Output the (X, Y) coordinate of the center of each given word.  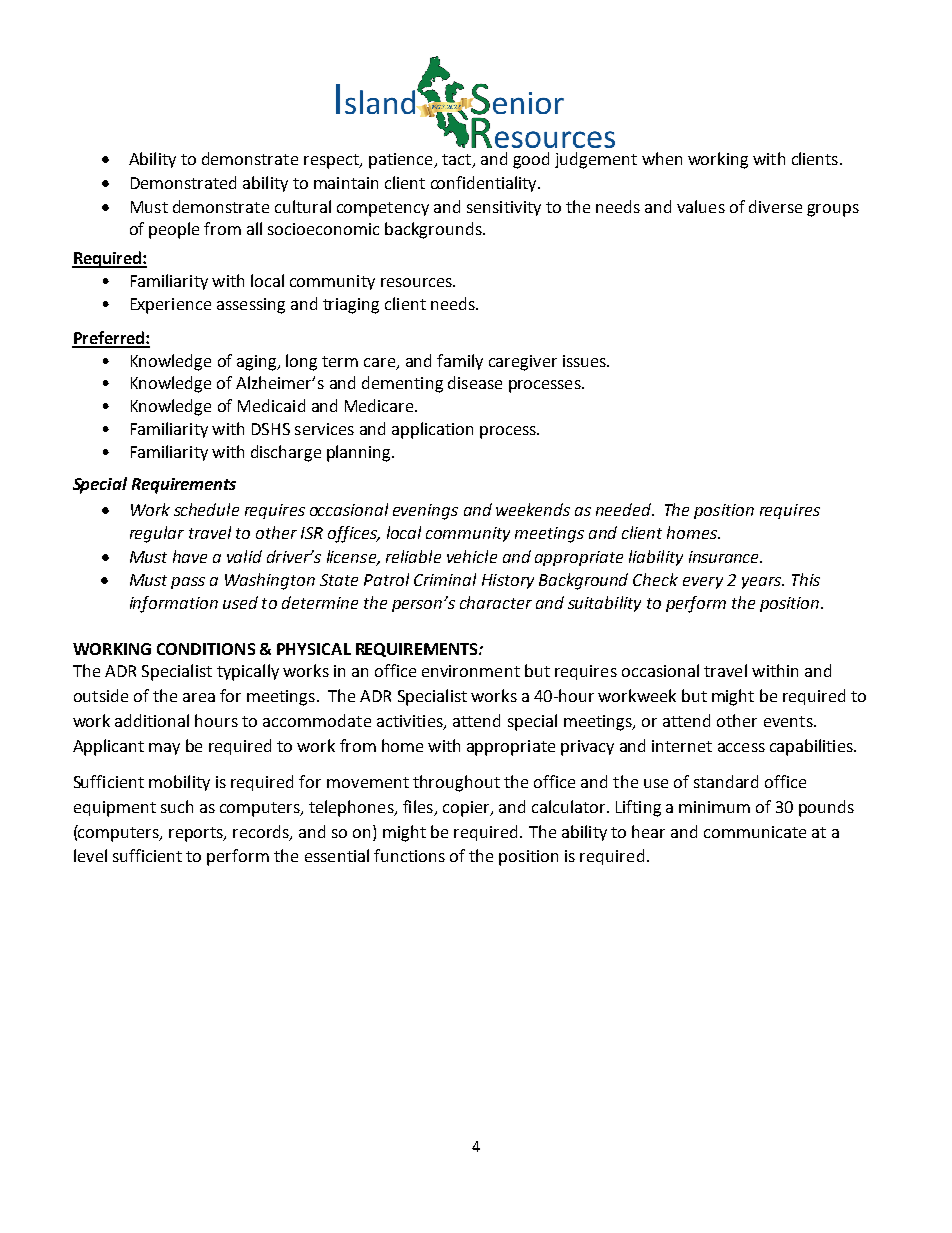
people (174, 230)
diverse (775, 206)
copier (467, 809)
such (177, 806)
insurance (725, 557)
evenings (425, 512)
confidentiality (485, 184)
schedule (206, 509)
